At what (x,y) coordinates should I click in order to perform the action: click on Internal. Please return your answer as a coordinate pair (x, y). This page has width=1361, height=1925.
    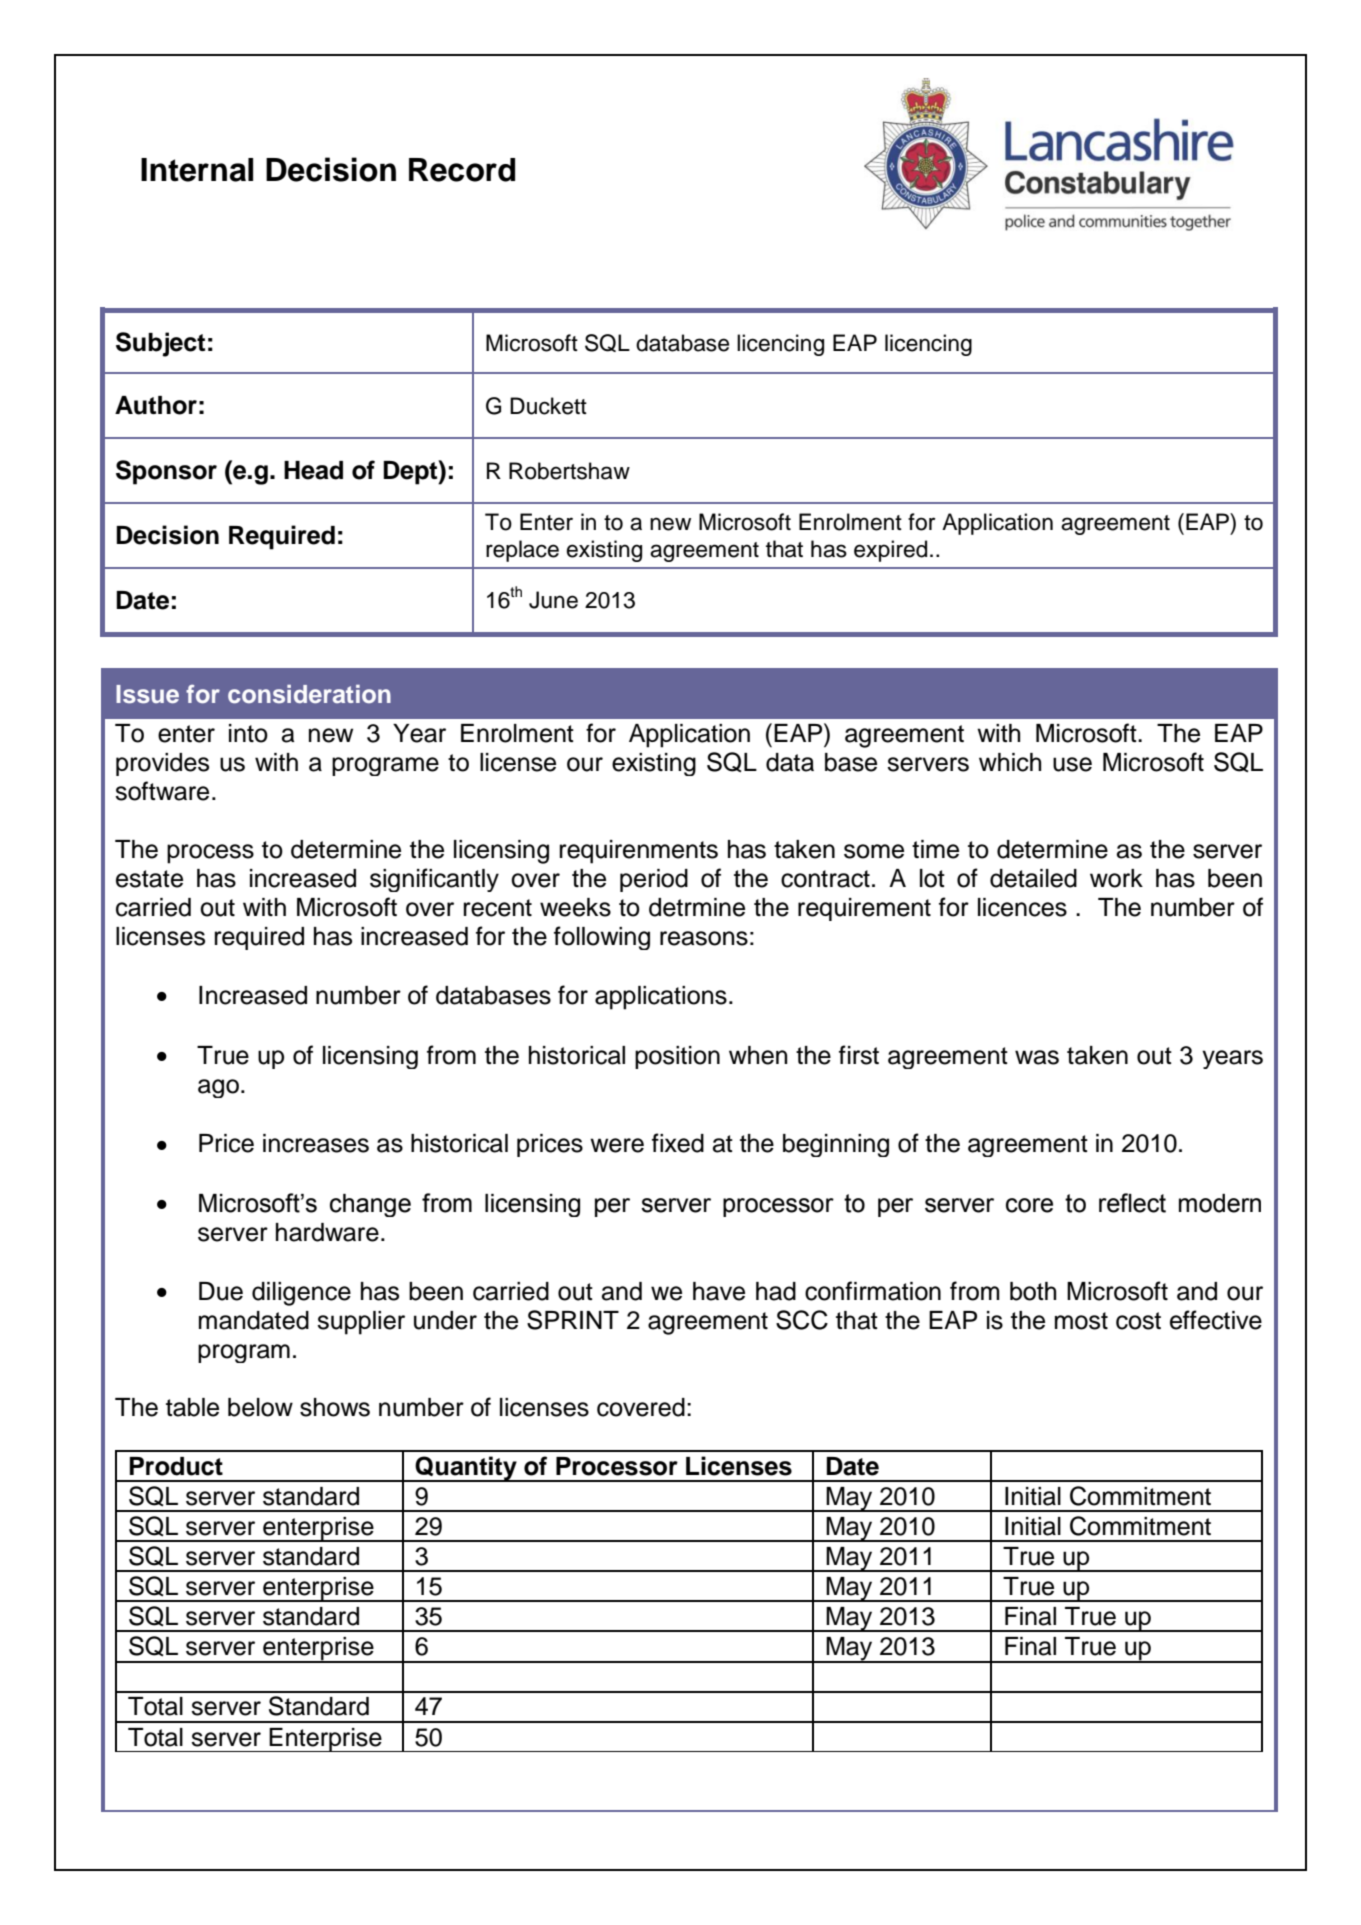
    Looking at the image, I should click on (197, 170).
